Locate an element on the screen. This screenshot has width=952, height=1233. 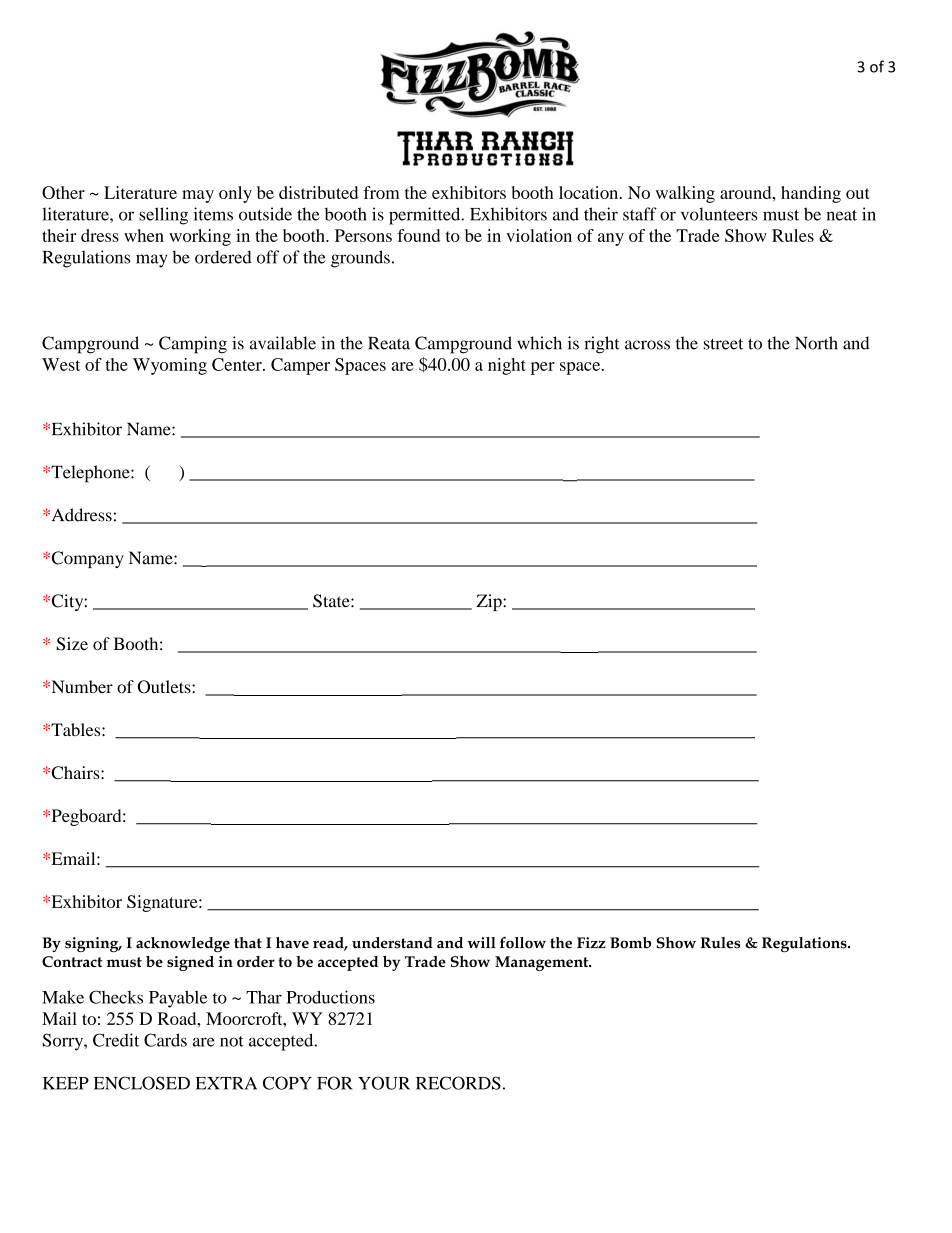
selling is located at coordinates (163, 216).
